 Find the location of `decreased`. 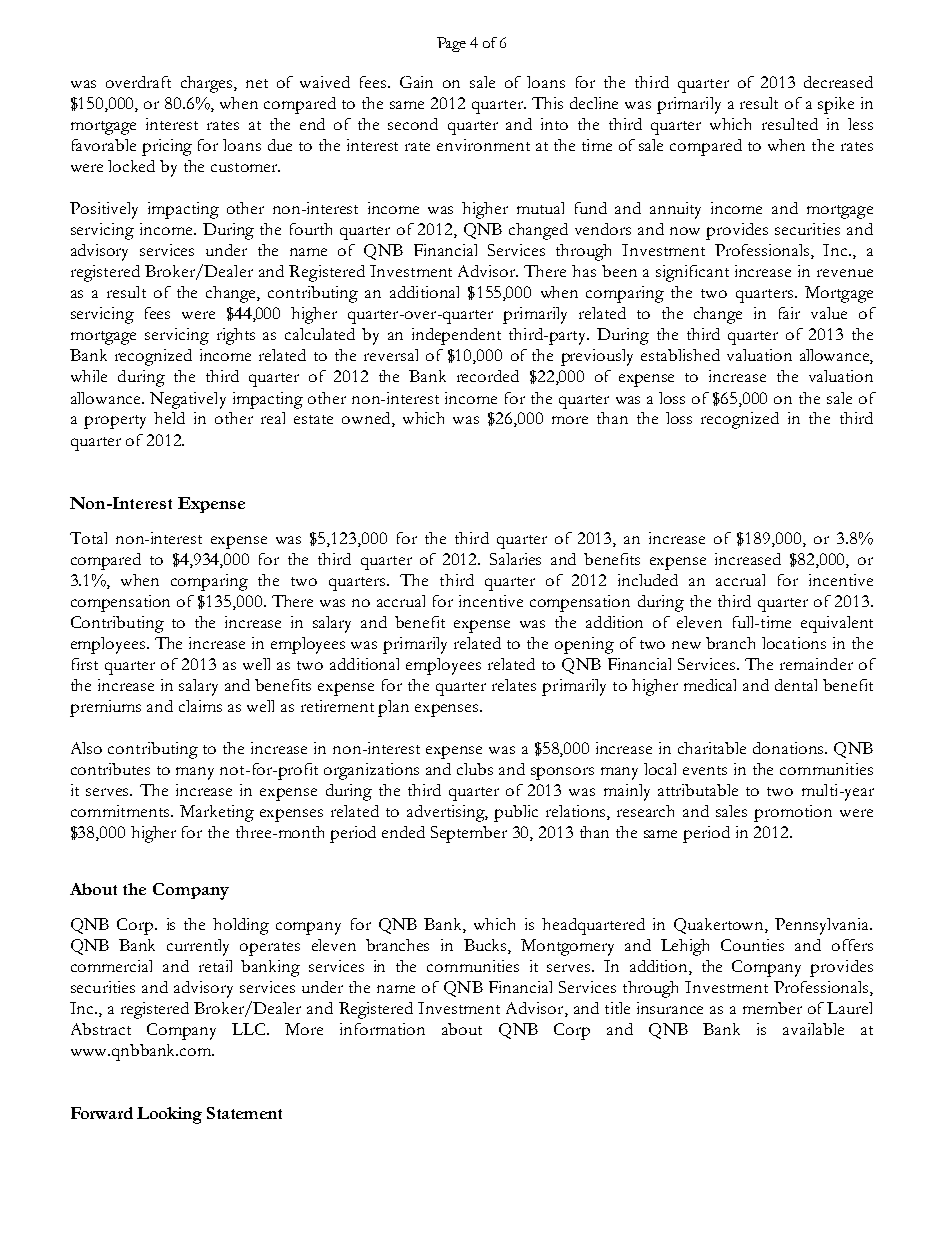

decreased is located at coordinates (838, 82).
